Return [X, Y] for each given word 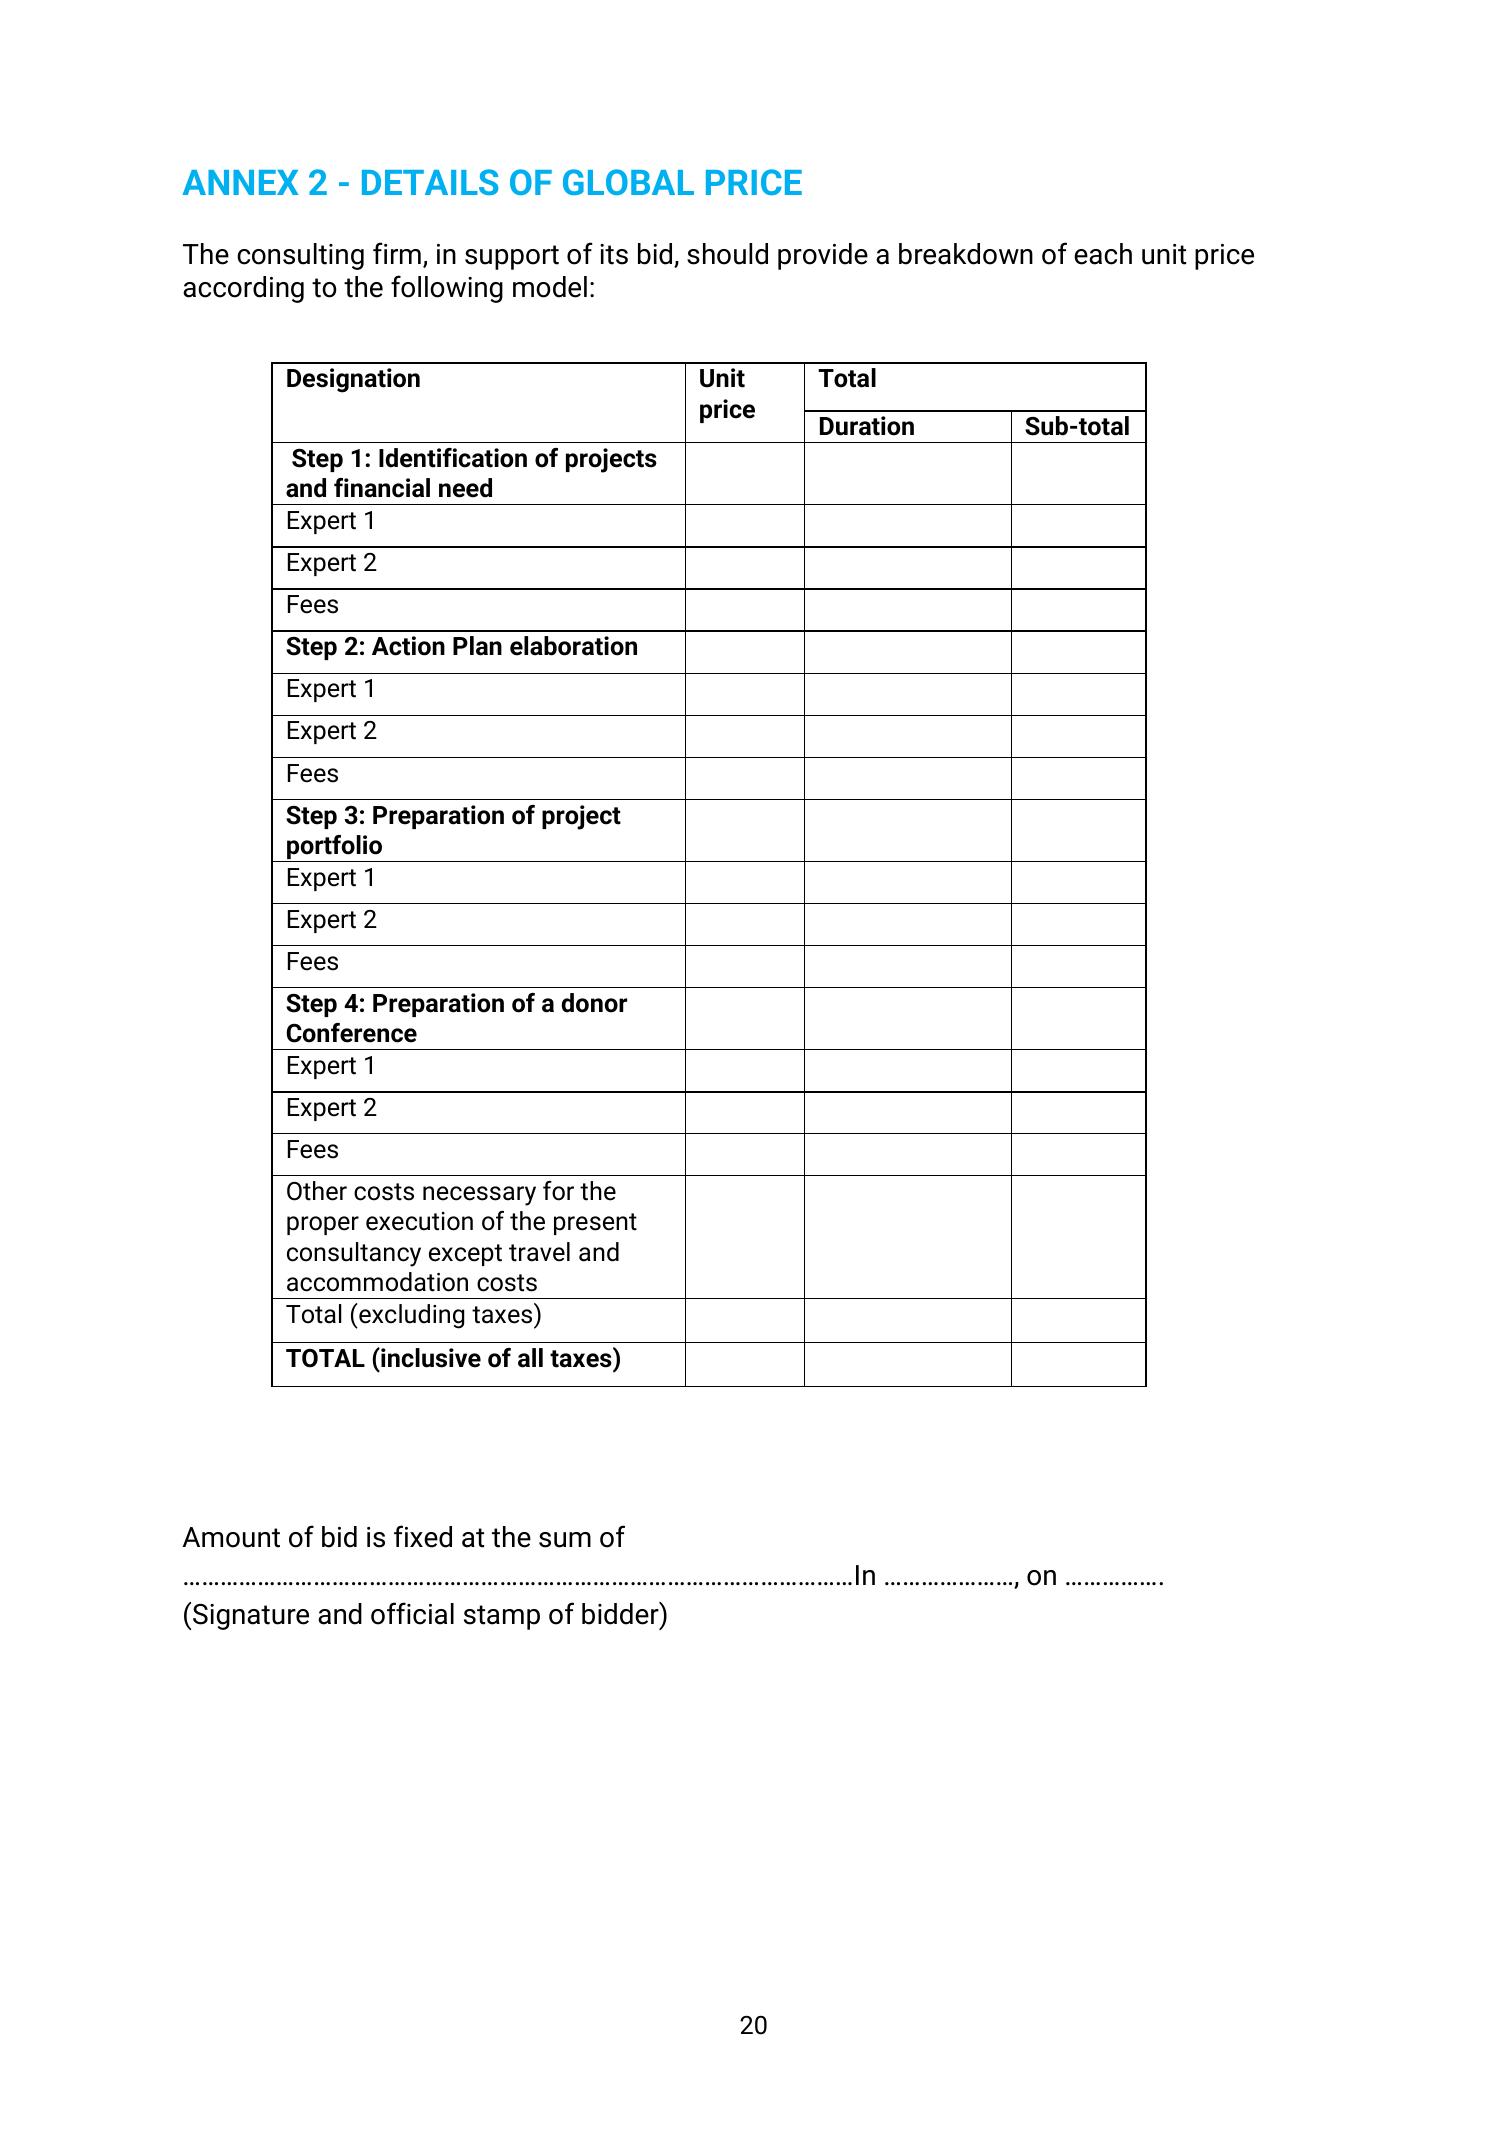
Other [317, 1191]
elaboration [573, 646]
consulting [300, 256]
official [412, 1613]
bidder [621, 1613]
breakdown [966, 254]
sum [565, 1540]
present [595, 1224]
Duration [867, 426]
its [614, 254]
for [558, 1191]
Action [408, 646]
